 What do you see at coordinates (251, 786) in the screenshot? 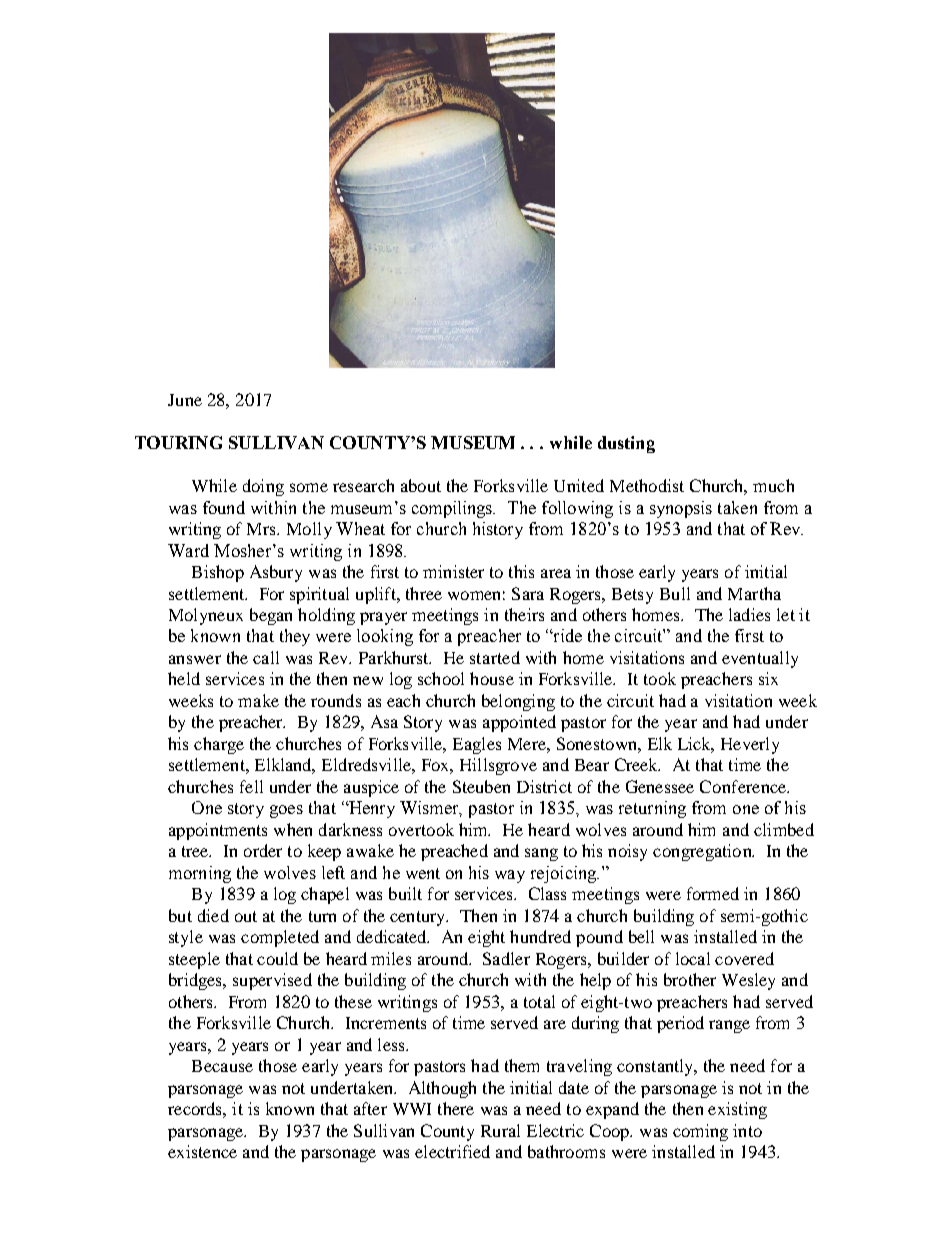
I see `fell` at bounding box center [251, 786].
